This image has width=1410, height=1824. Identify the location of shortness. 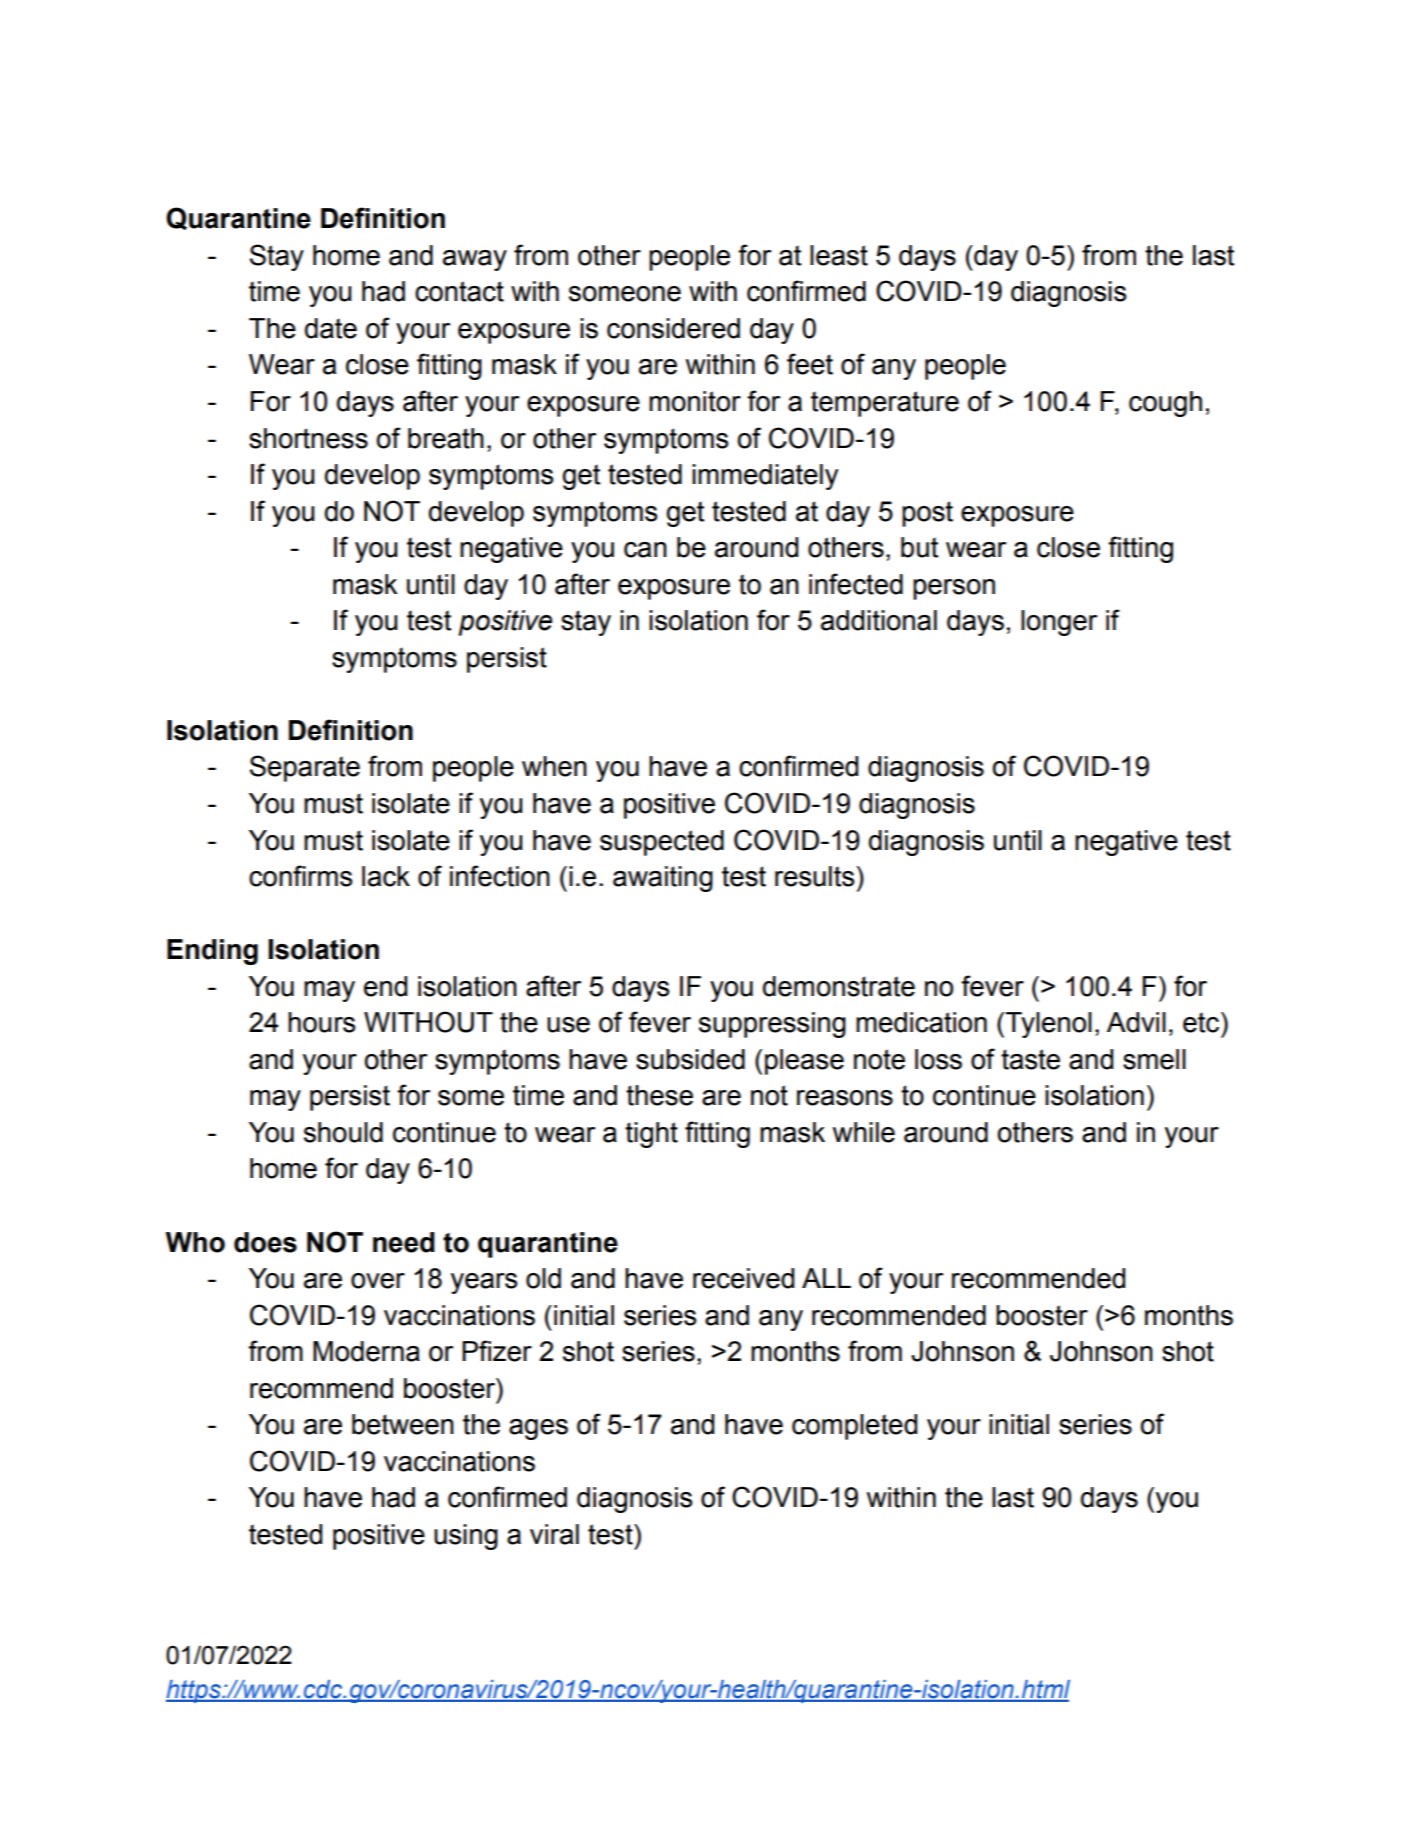
(308, 438).
